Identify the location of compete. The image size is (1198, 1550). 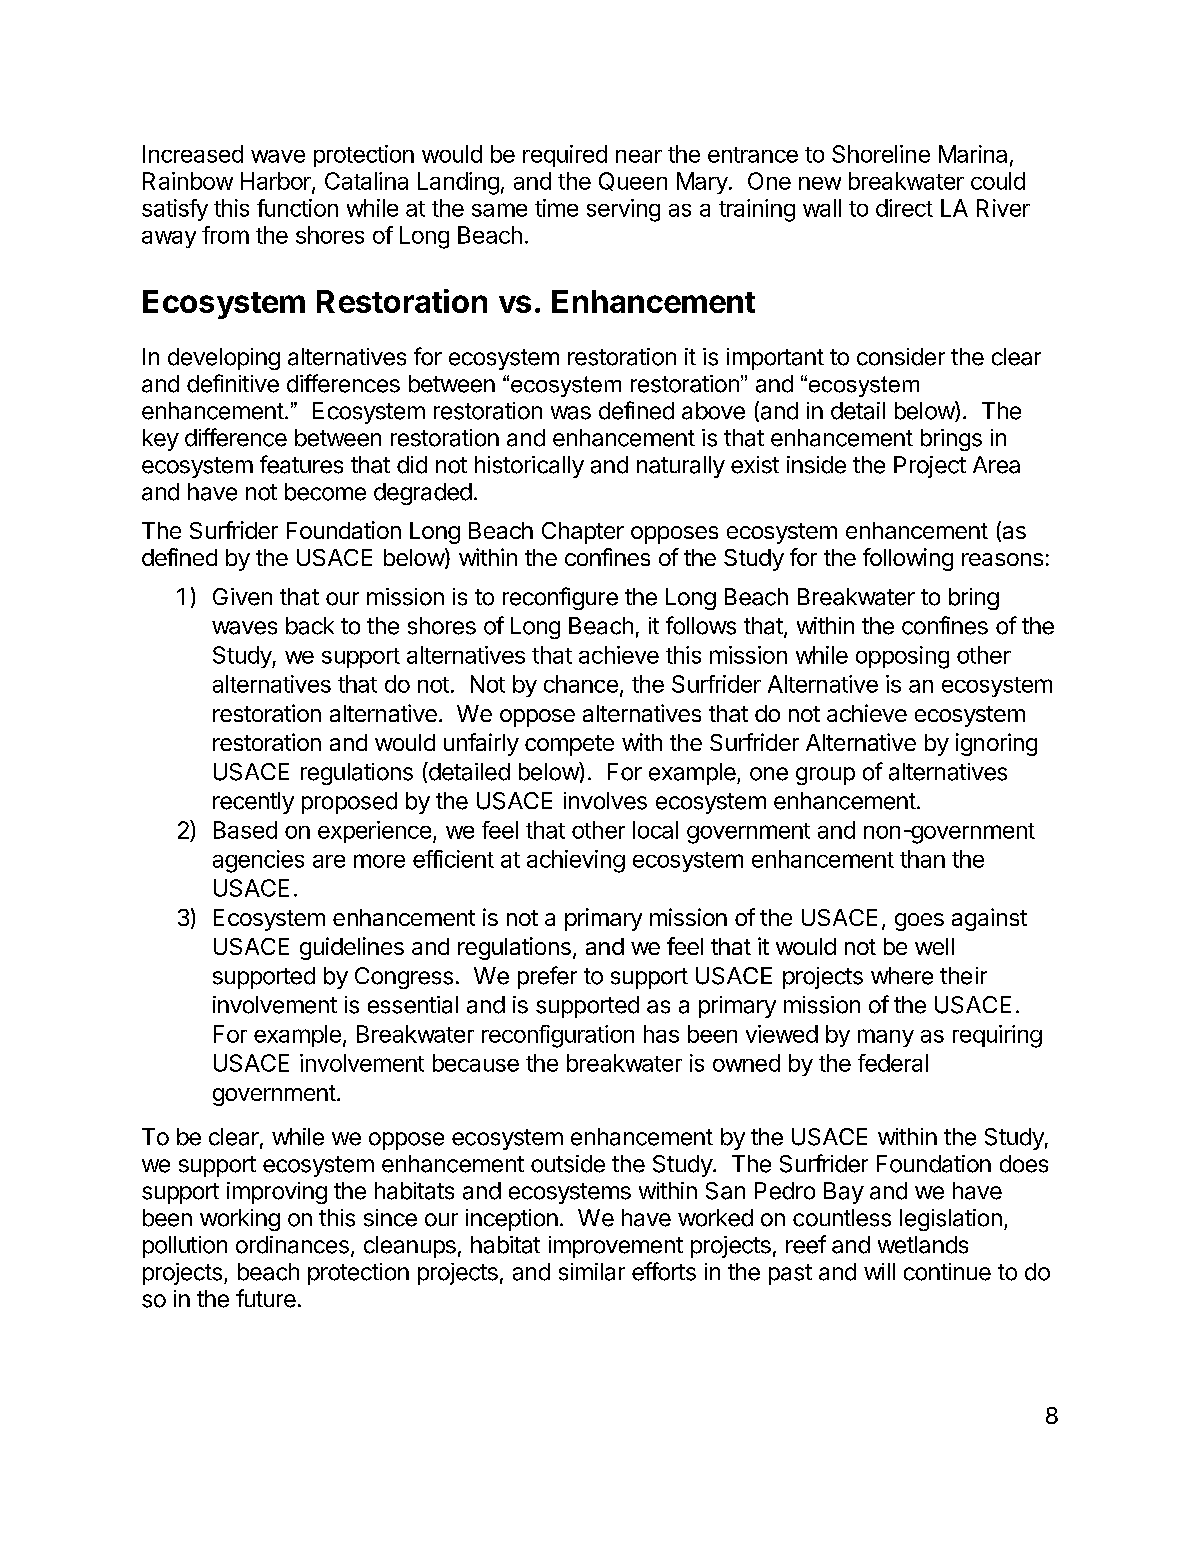
(569, 745).
